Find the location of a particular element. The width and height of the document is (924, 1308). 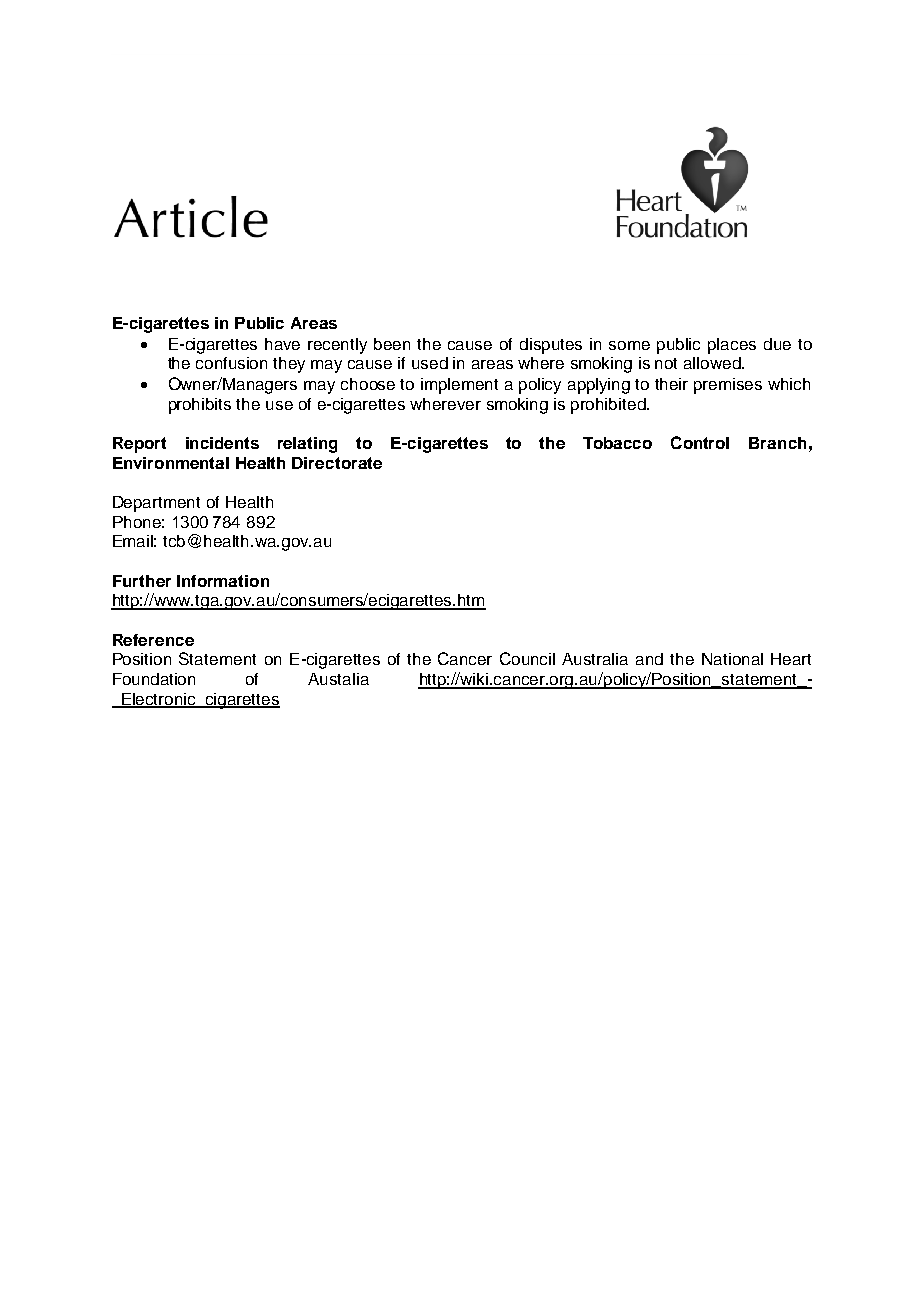

used is located at coordinates (430, 363).
